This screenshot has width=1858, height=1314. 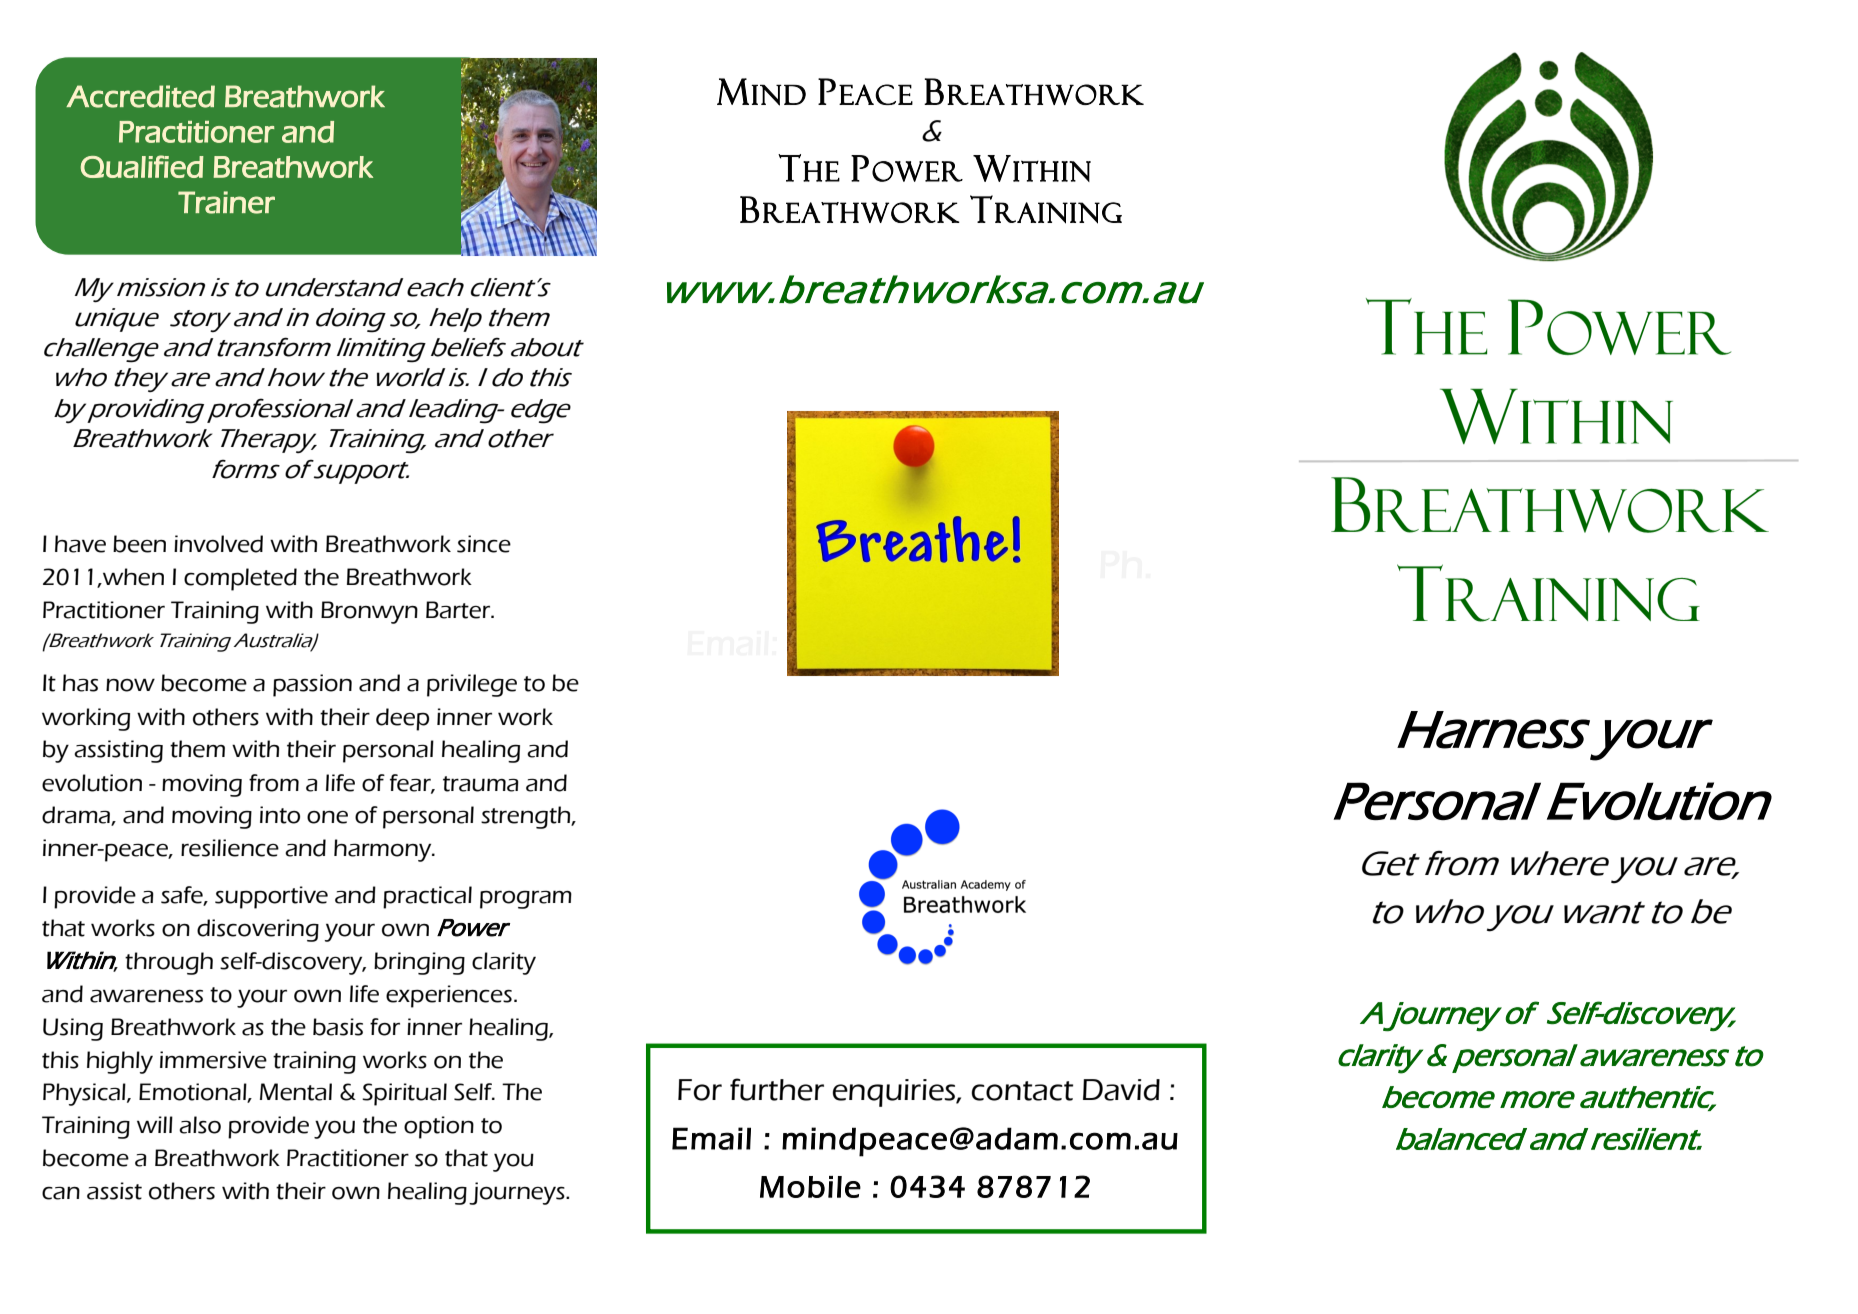 What do you see at coordinates (200, 1125) in the screenshot?
I see `also` at bounding box center [200, 1125].
